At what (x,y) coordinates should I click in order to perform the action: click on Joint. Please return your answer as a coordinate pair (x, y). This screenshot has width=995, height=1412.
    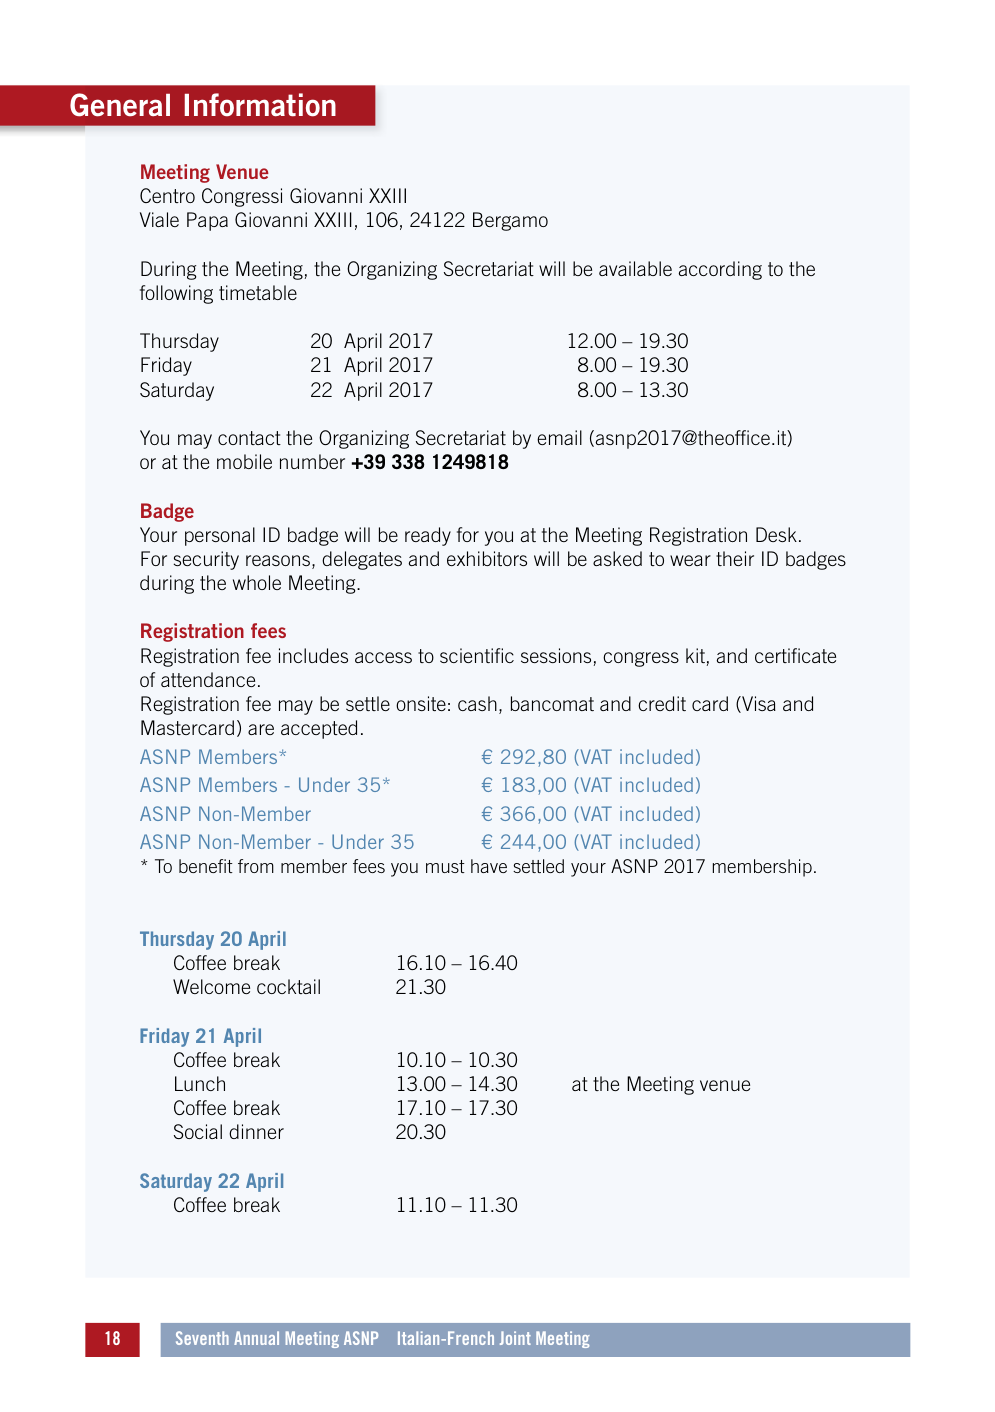
    Looking at the image, I should click on (515, 1338).
